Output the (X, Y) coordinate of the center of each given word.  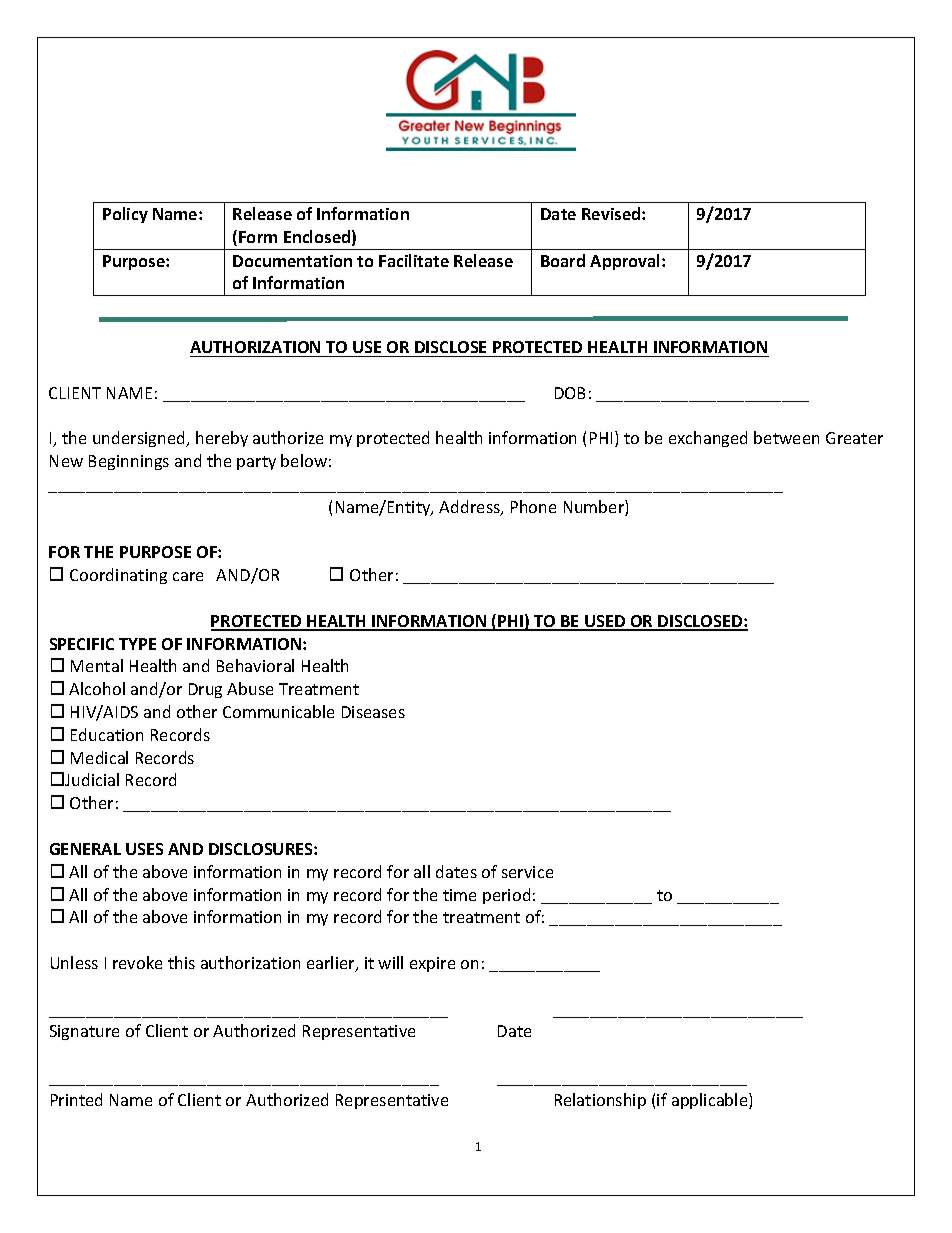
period (506, 896)
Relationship (600, 1101)
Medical (99, 757)
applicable (711, 1101)
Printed (76, 1099)
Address (470, 508)
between (786, 437)
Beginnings (129, 462)
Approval (626, 262)
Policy (125, 215)
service (527, 872)
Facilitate (414, 260)
